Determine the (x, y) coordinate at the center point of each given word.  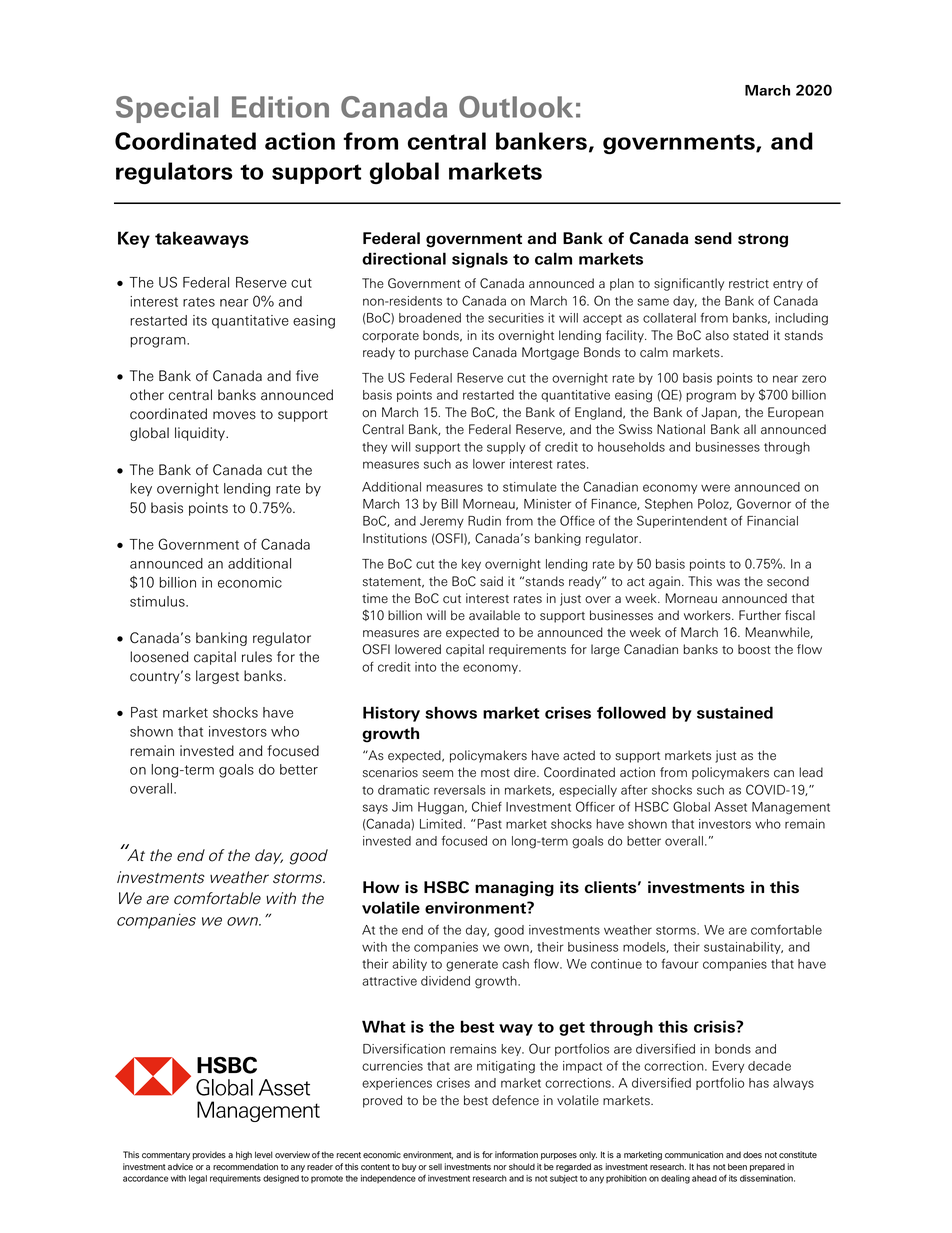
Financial (772, 521)
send (713, 238)
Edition (280, 107)
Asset (731, 807)
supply (506, 448)
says (375, 809)
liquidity (201, 434)
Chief (487, 806)
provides (209, 1155)
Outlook (516, 107)
